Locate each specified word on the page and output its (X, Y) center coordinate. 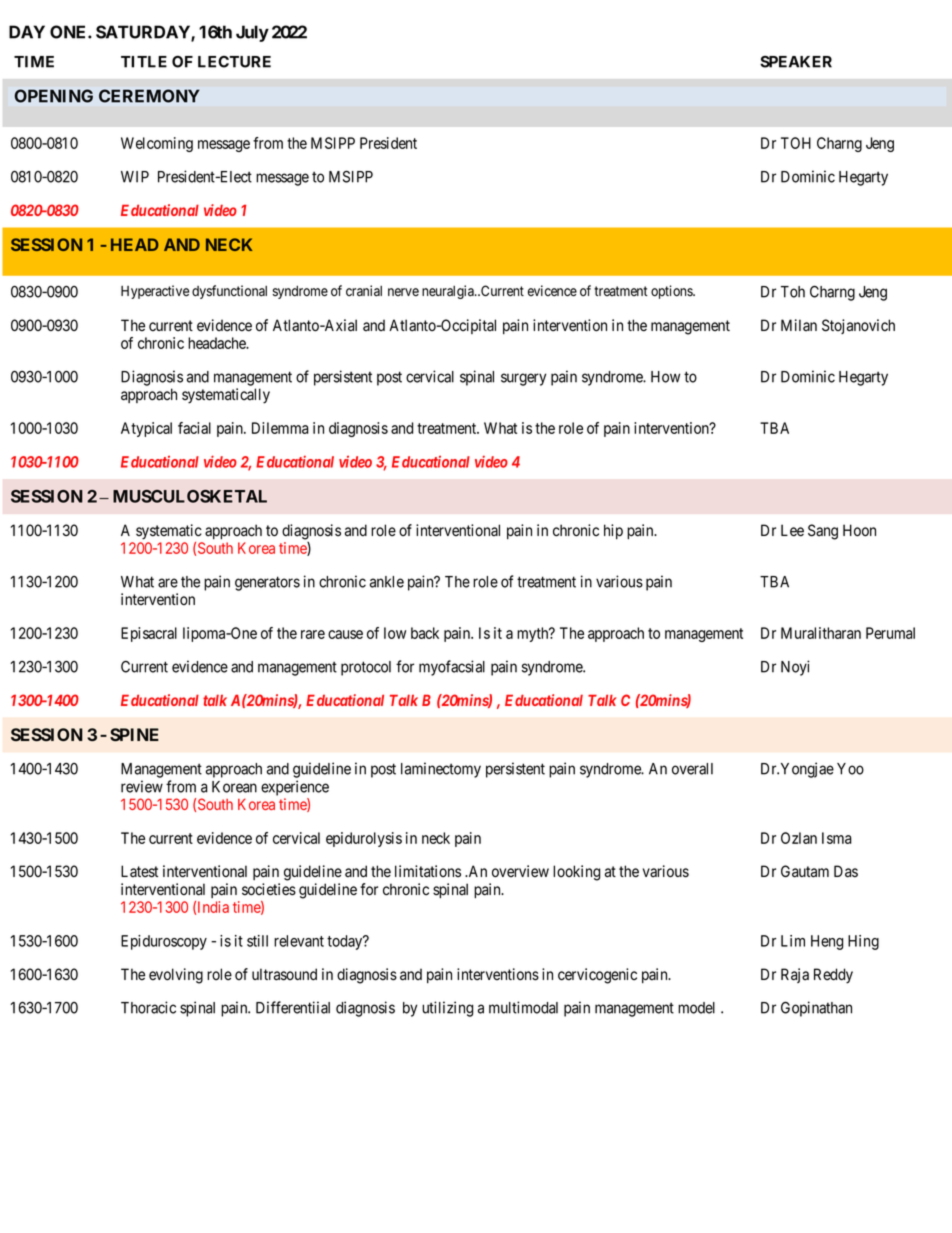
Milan (799, 325)
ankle (387, 582)
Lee (792, 530)
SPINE (134, 734)
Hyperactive (155, 292)
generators (267, 583)
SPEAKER (796, 62)
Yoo (850, 769)
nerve (403, 292)
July (252, 33)
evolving (176, 976)
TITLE (144, 62)
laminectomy (441, 770)
